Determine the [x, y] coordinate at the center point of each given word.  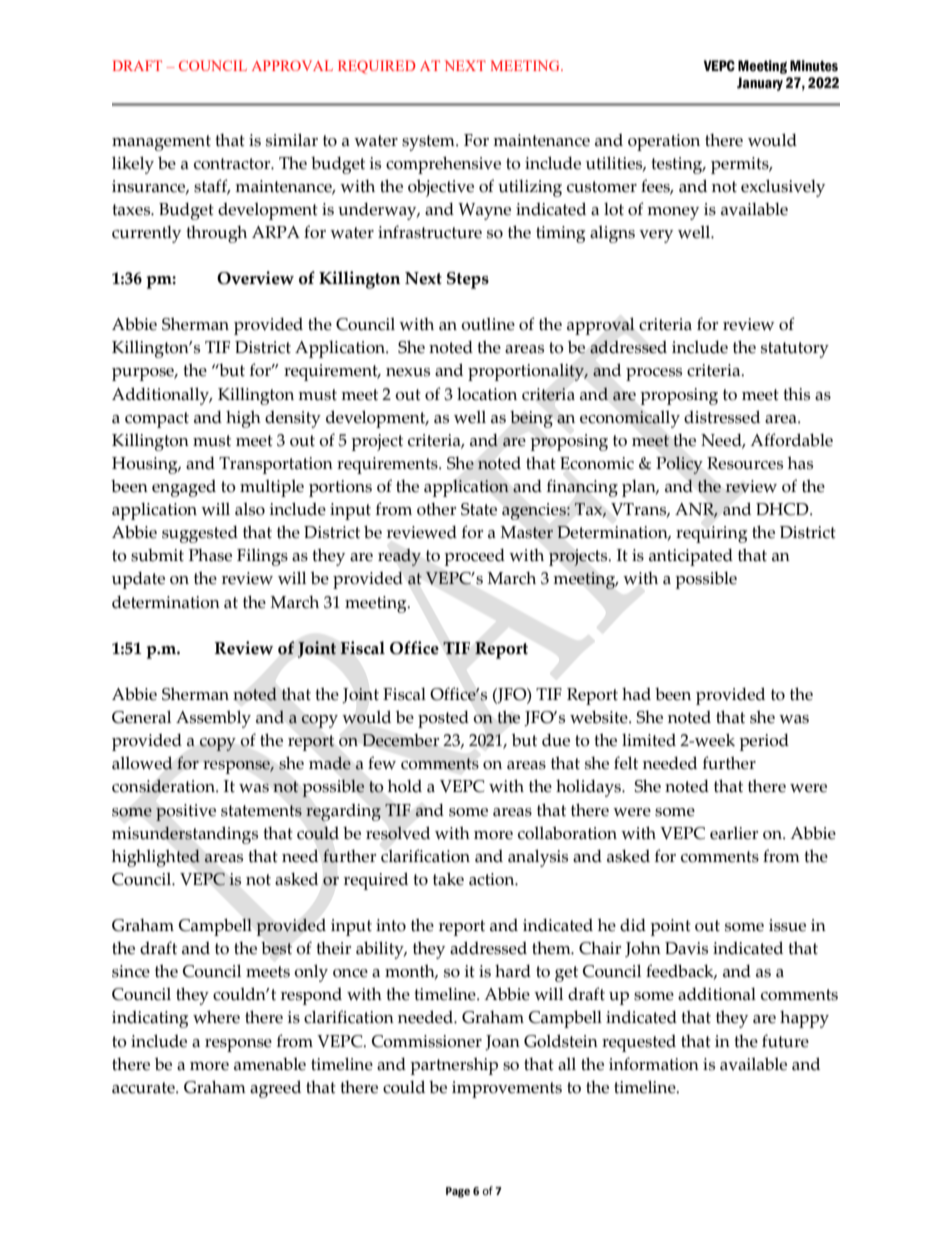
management [161, 143]
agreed [275, 1089]
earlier [734, 833]
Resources [745, 463]
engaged [184, 488]
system [429, 143]
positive [186, 812]
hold [405, 786]
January [760, 84]
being [531, 419]
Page [458, 1192]
